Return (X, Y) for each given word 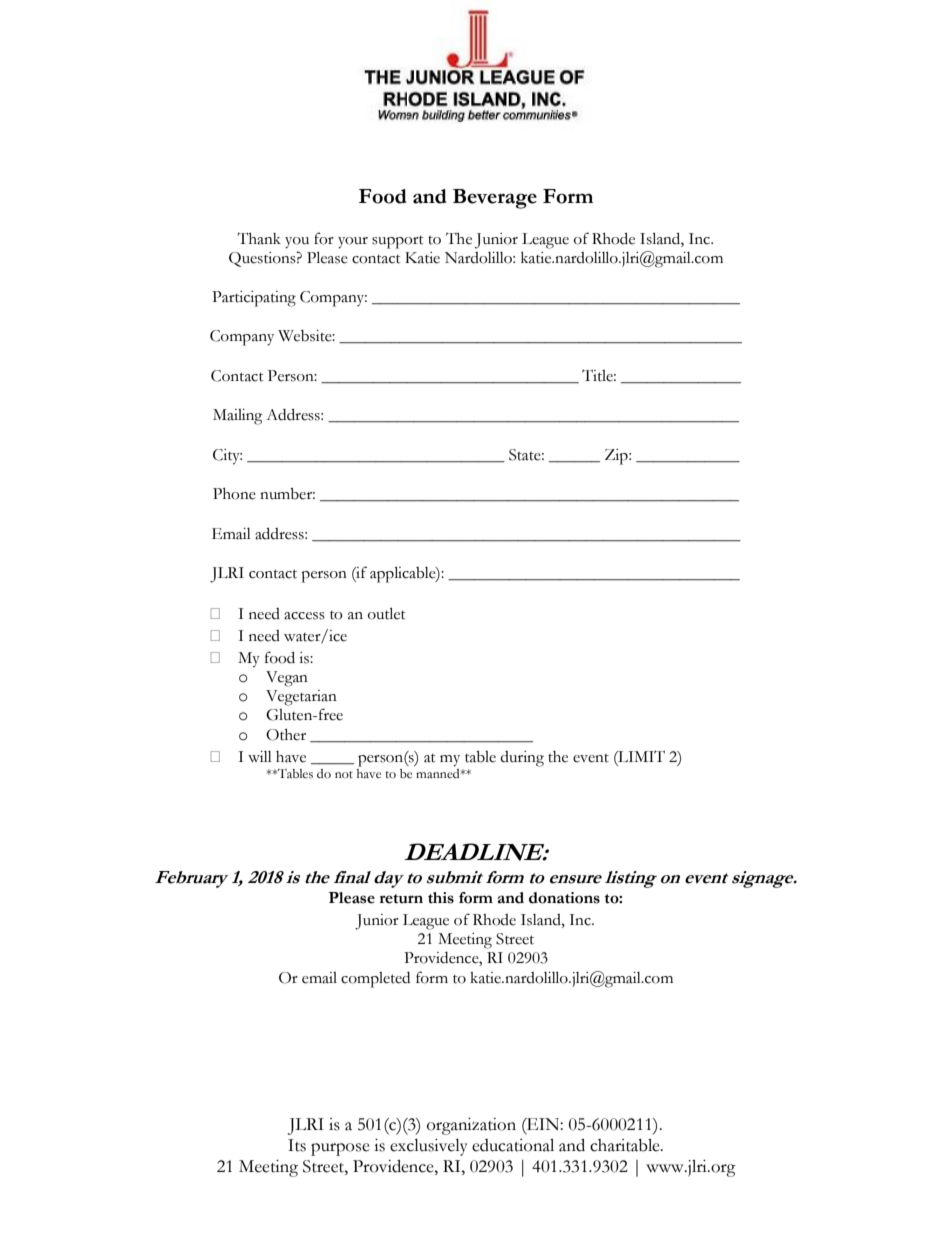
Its (297, 1145)
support (398, 242)
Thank (259, 238)
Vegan (287, 679)
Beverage (495, 199)
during (522, 759)
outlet (387, 613)
